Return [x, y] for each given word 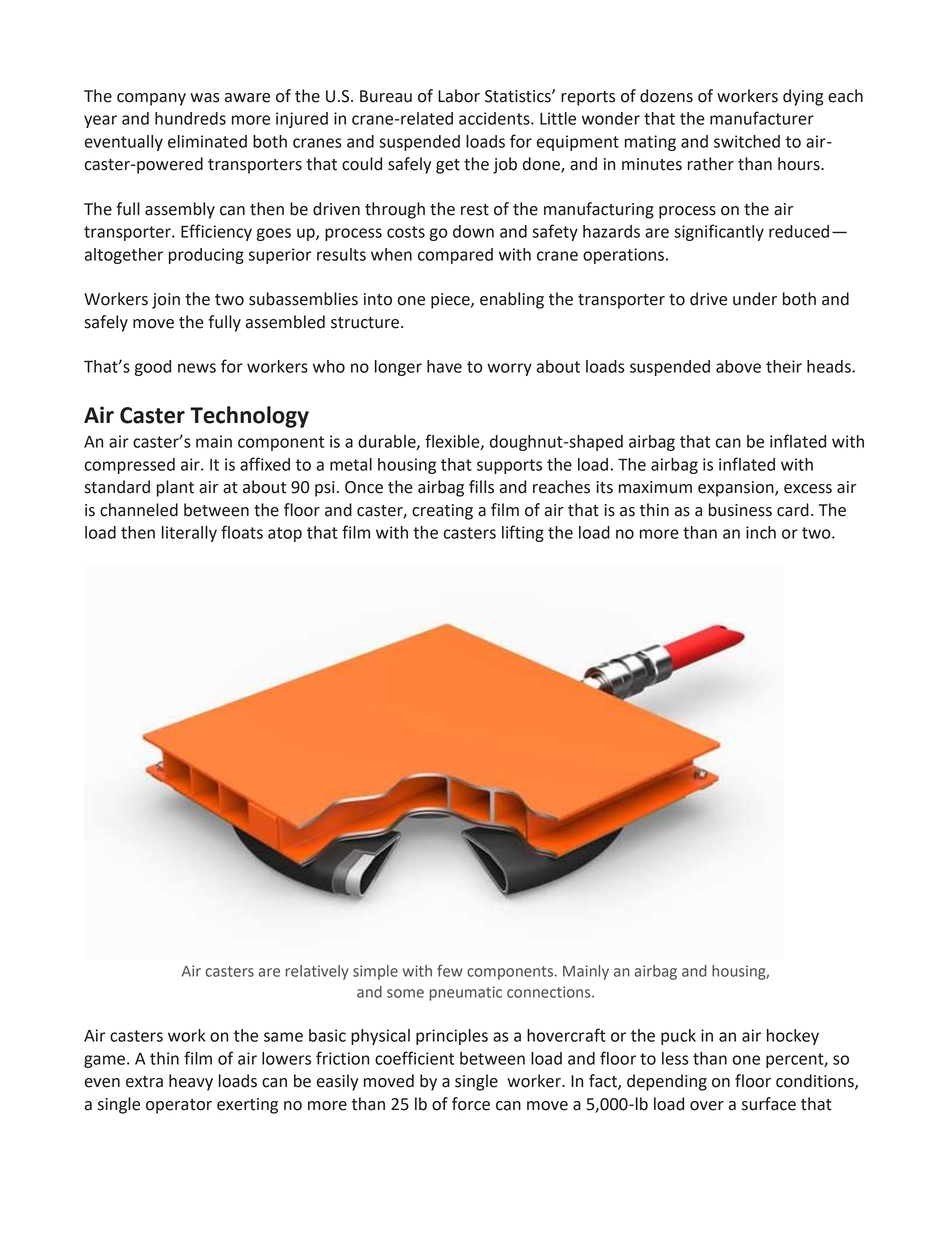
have [444, 366]
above [738, 366]
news [197, 368]
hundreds [190, 118]
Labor [459, 96]
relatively [317, 972]
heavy [191, 1082]
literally [189, 534]
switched [747, 141]
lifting [523, 533]
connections [550, 992]
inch [761, 532]
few [450, 970]
